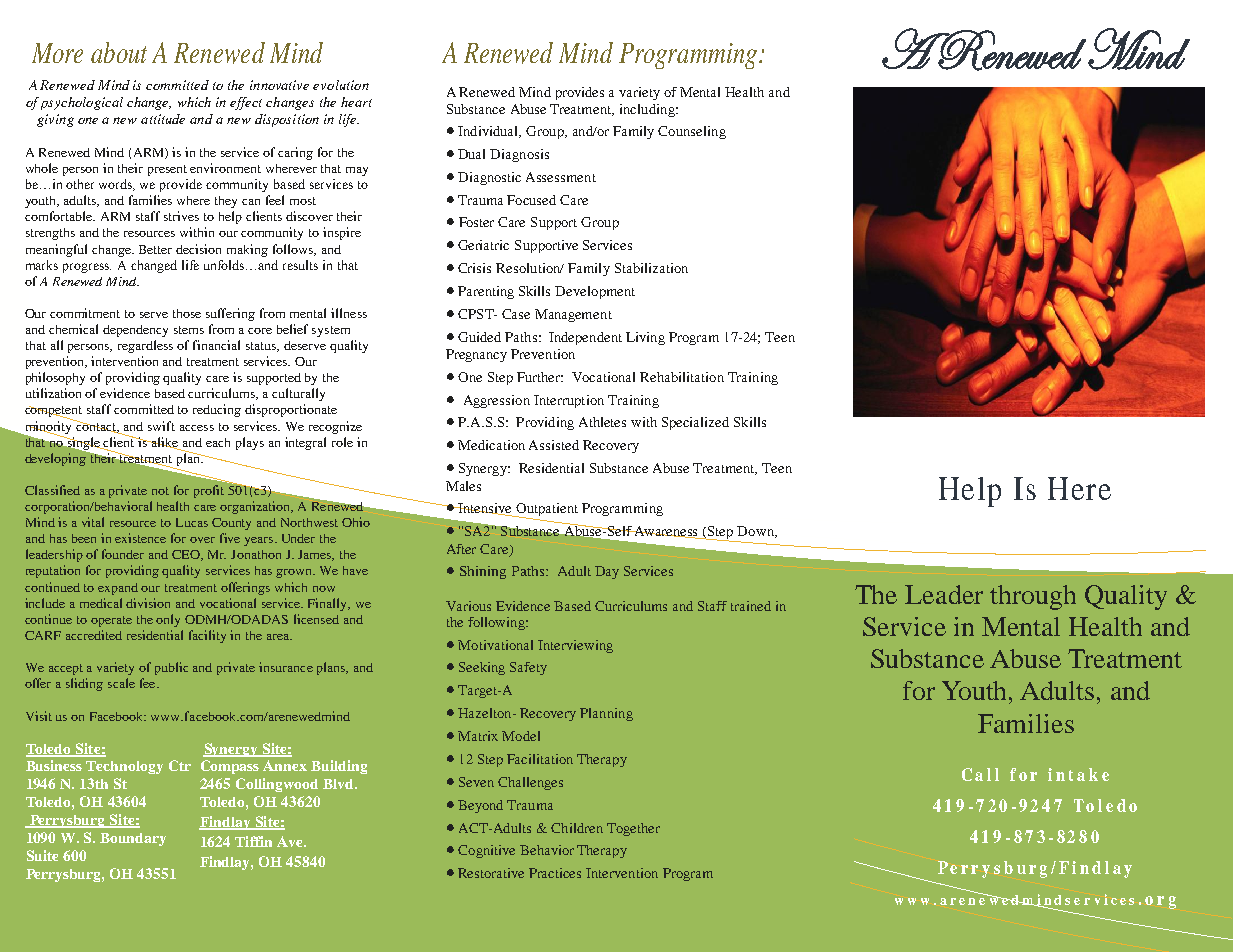 This screenshot has width=1233, height=952. Describe the element at coordinates (356, 102) in the screenshot. I see `heart` at that location.
